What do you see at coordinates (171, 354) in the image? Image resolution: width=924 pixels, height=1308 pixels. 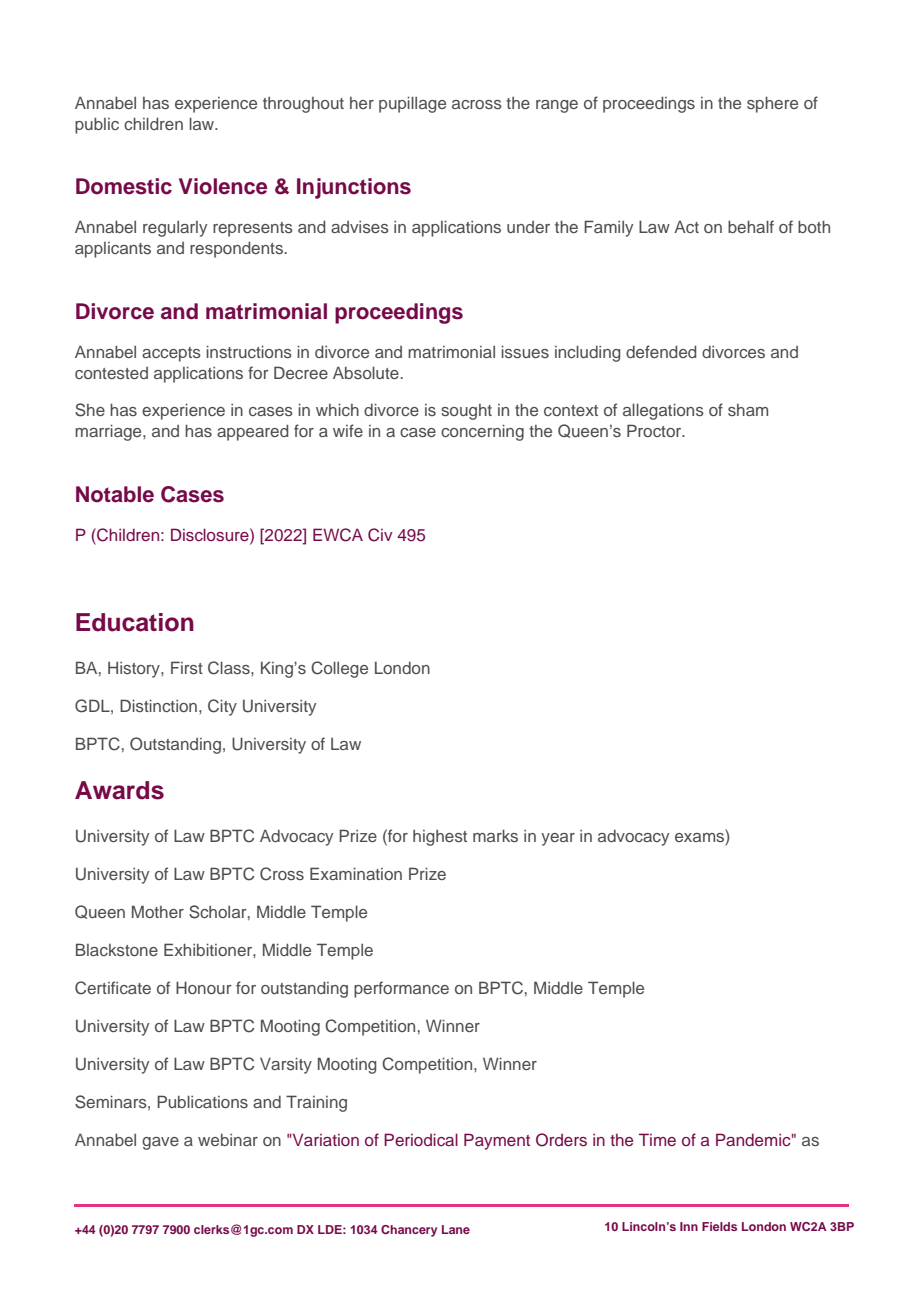 I see `accepts` at bounding box center [171, 354].
